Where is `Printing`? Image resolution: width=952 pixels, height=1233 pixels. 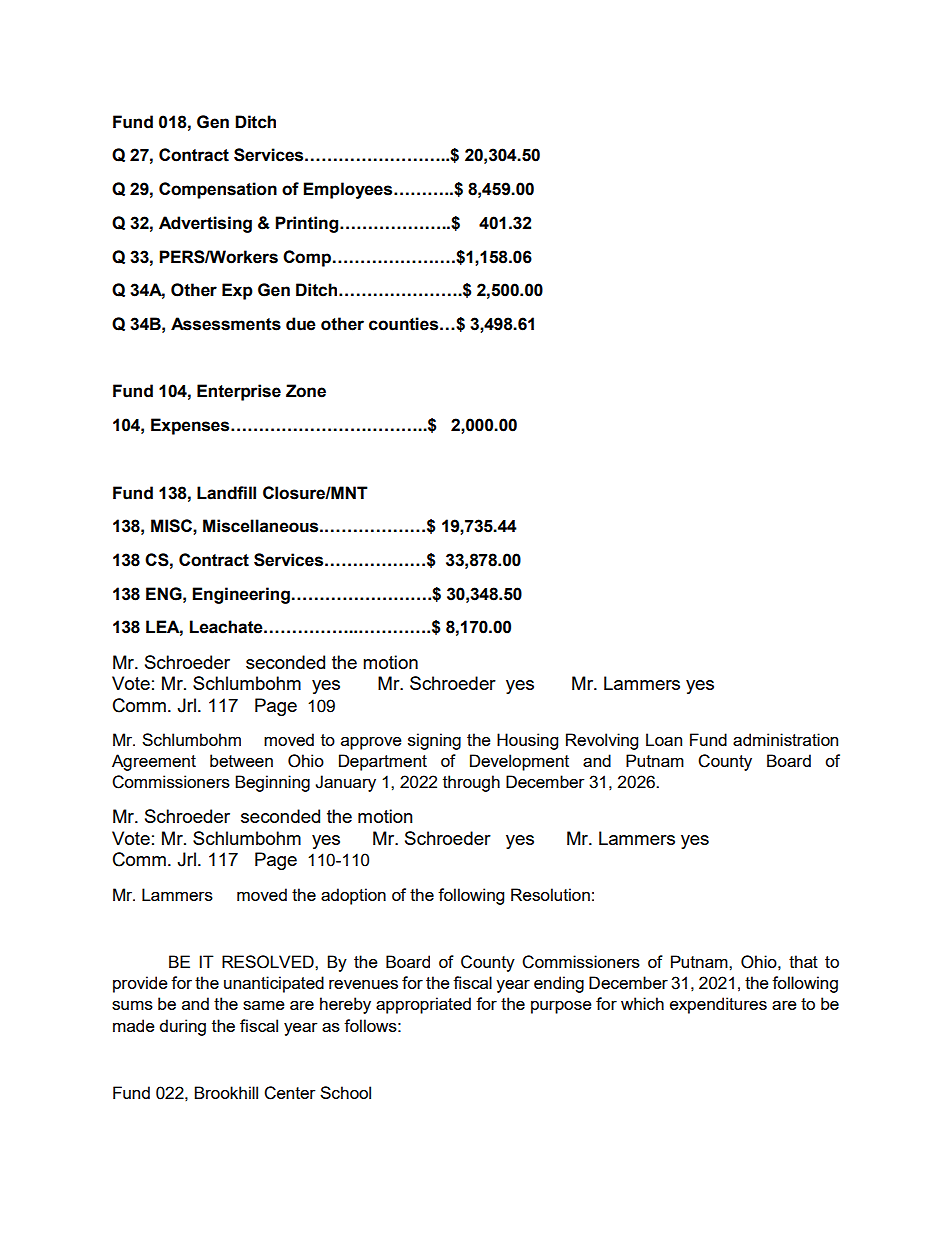
Printing is located at coordinates (308, 224).
